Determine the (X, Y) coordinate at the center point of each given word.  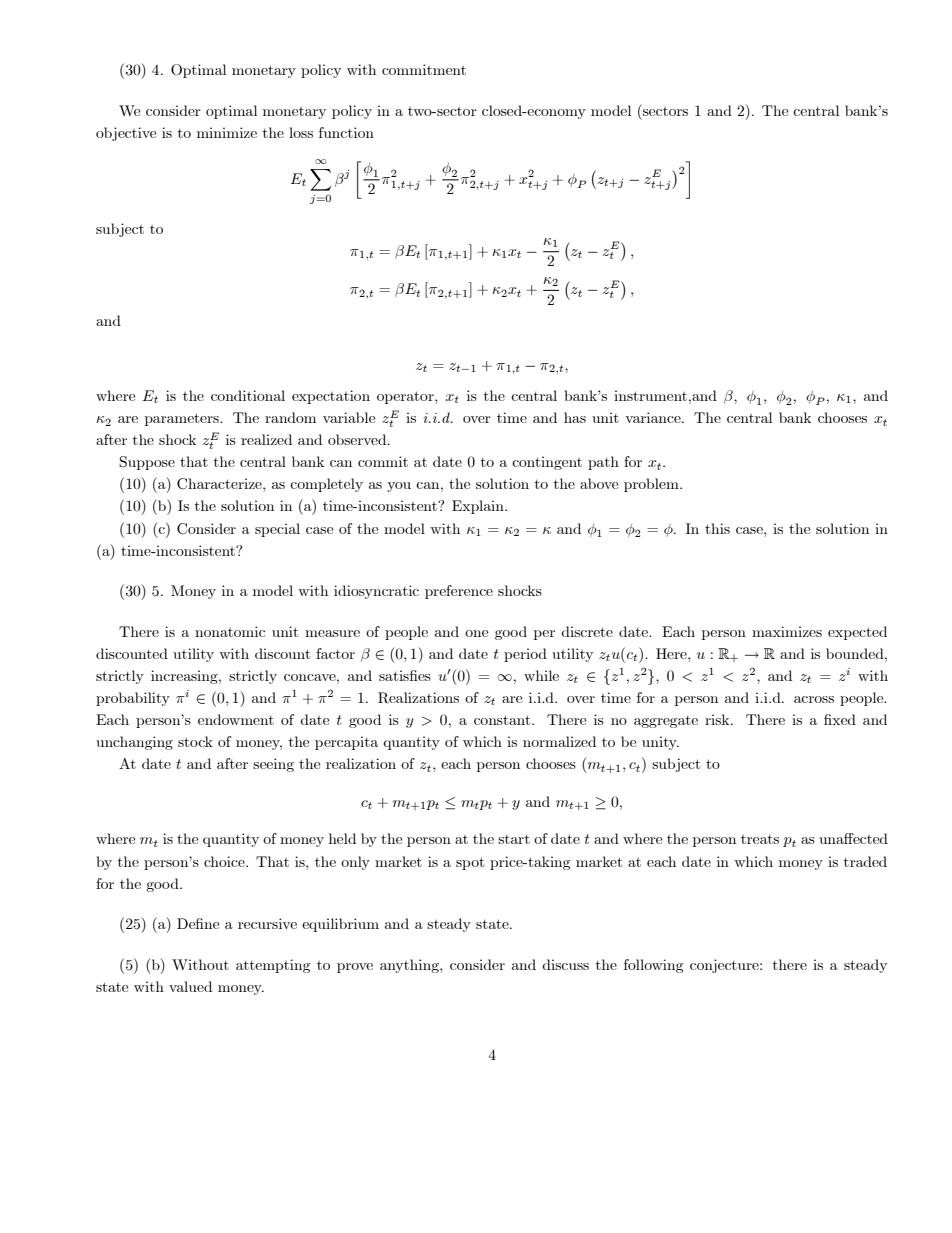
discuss (565, 964)
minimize (227, 132)
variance (654, 417)
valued (190, 986)
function (346, 132)
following (653, 966)
